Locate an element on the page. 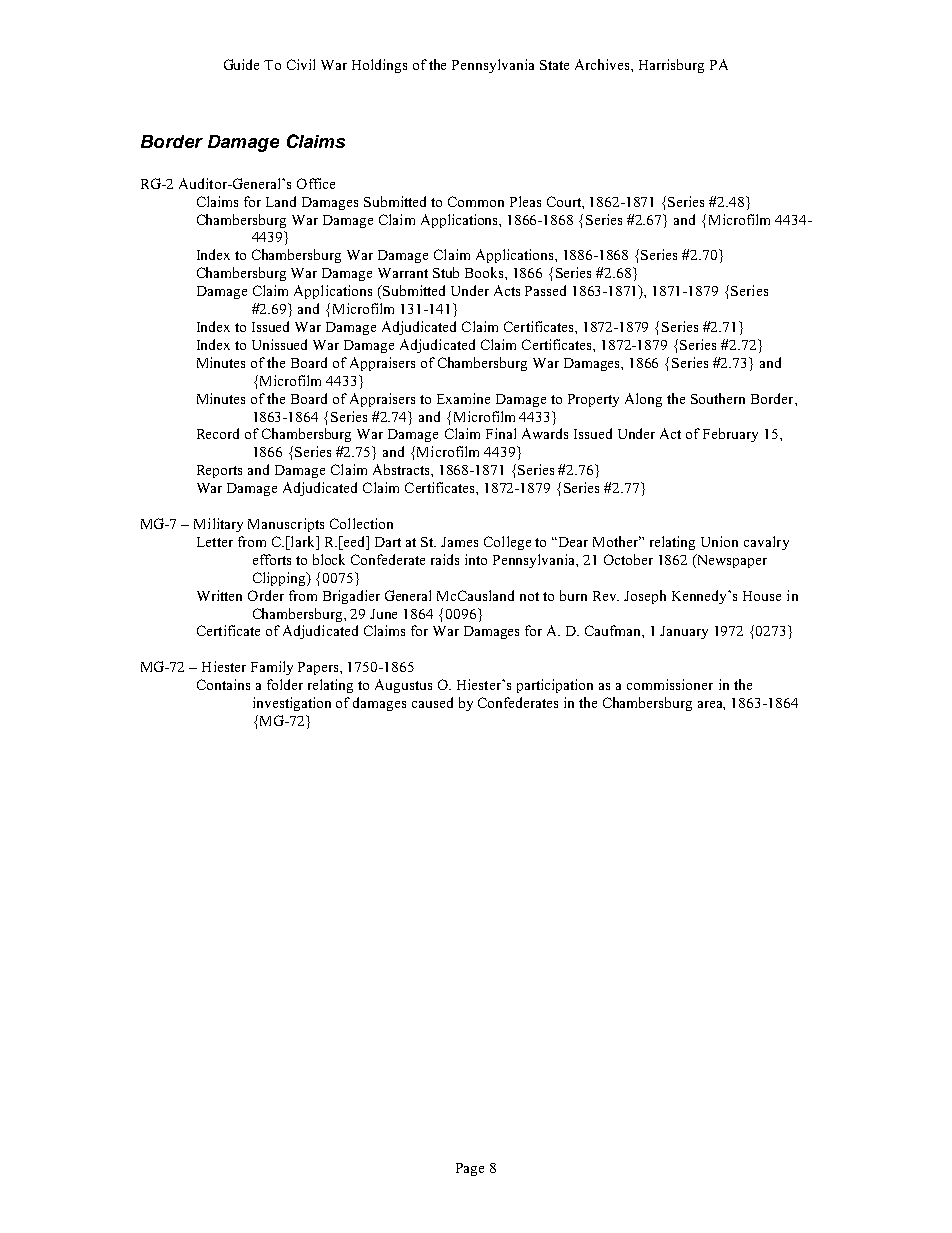 The image size is (952, 1233). area is located at coordinates (711, 705).
